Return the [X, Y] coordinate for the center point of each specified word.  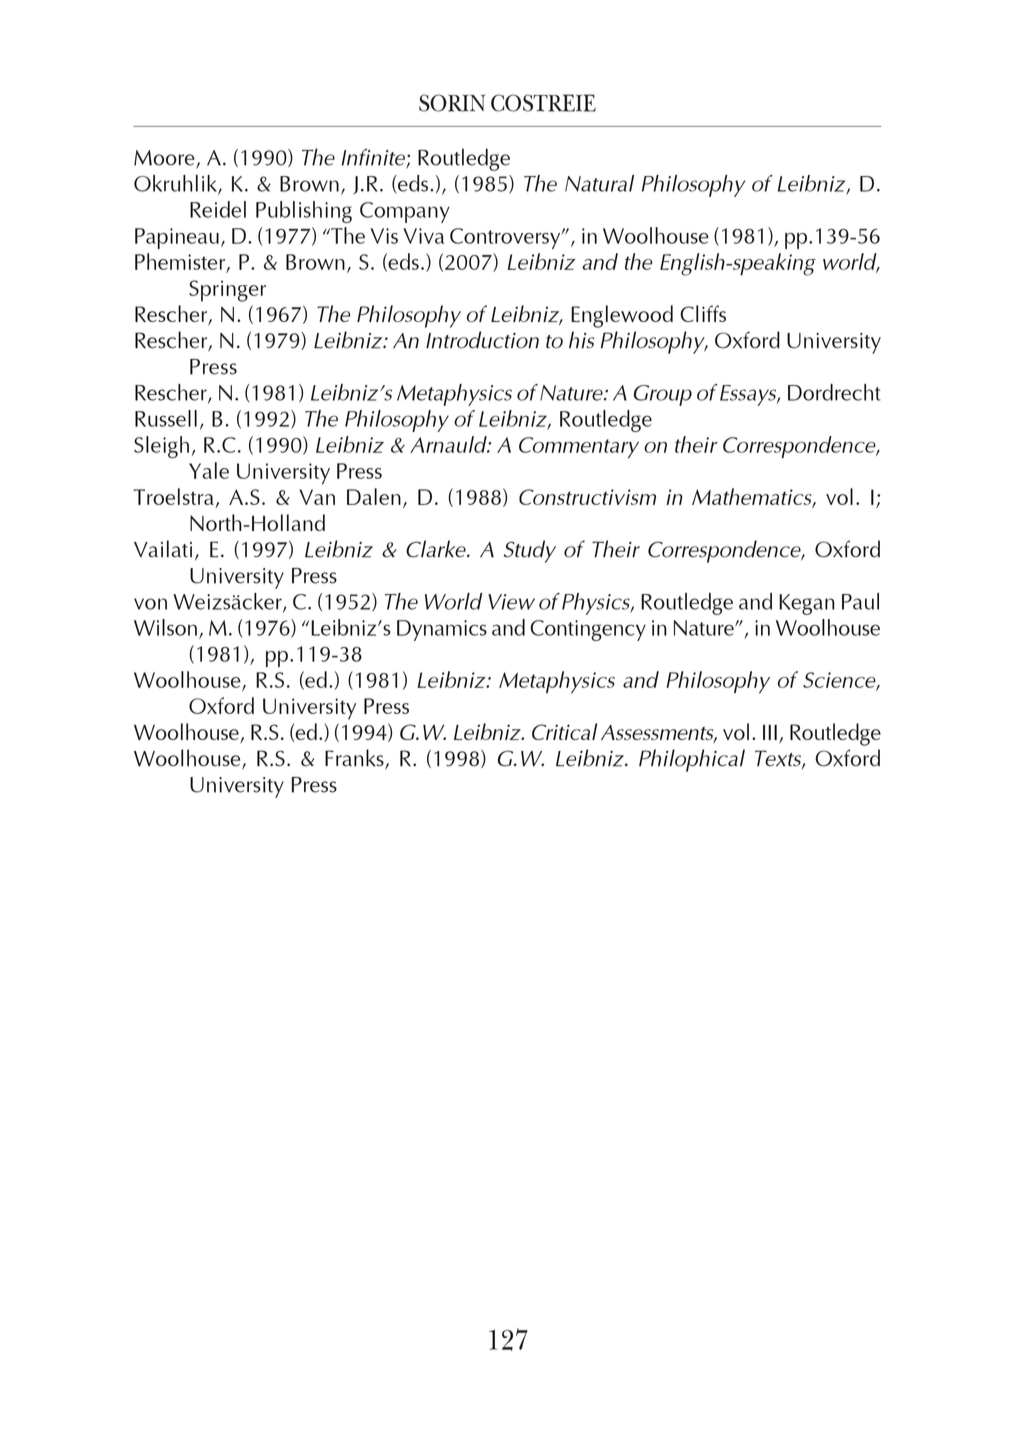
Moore [165, 159]
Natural [599, 183]
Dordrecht [834, 392]
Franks [355, 759]
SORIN [452, 103]
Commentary [579, 447]
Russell [166, 418]
